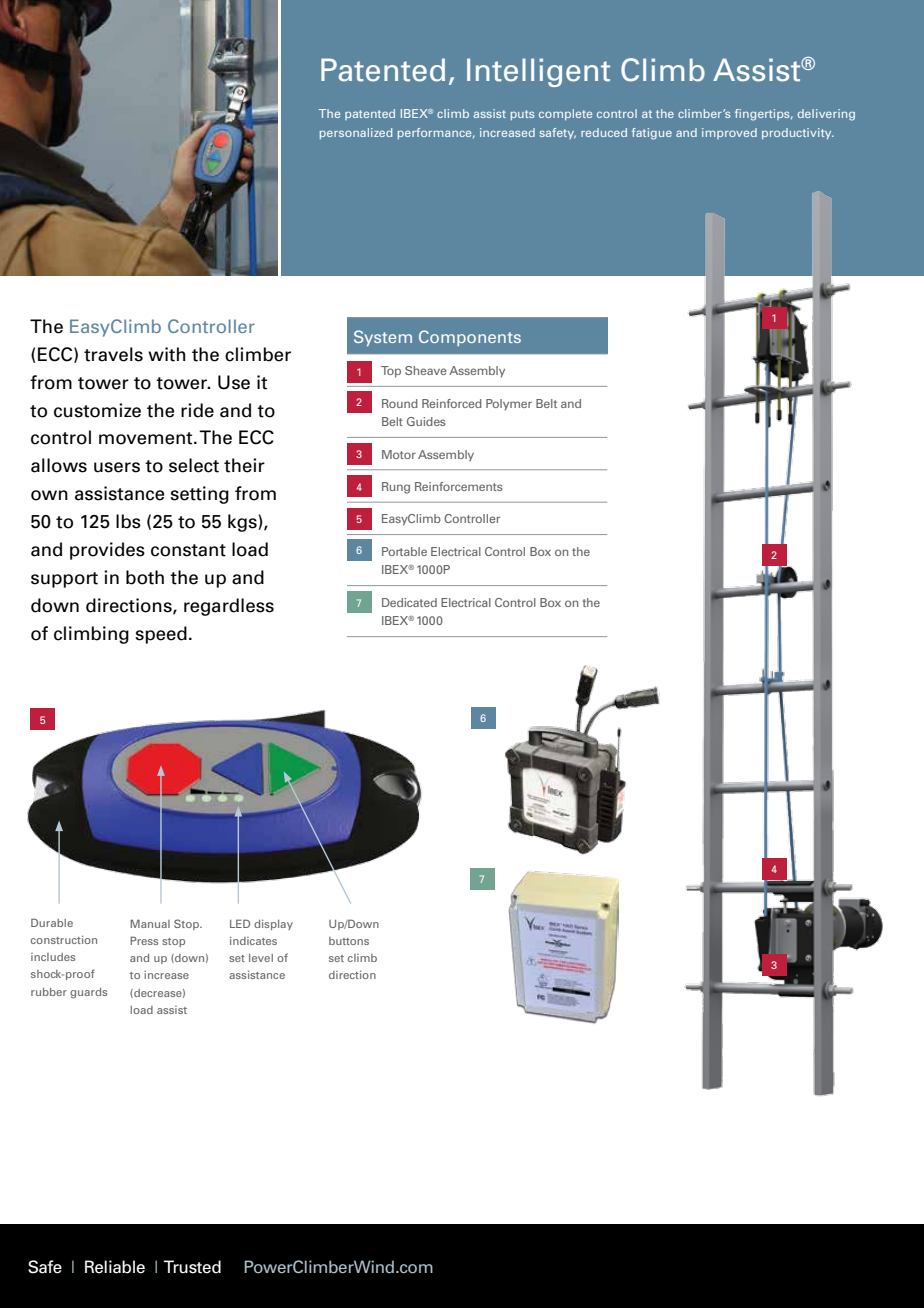  Describe the element at coordinates (192, 1267) in the page. I see `Trusted` at that location.
